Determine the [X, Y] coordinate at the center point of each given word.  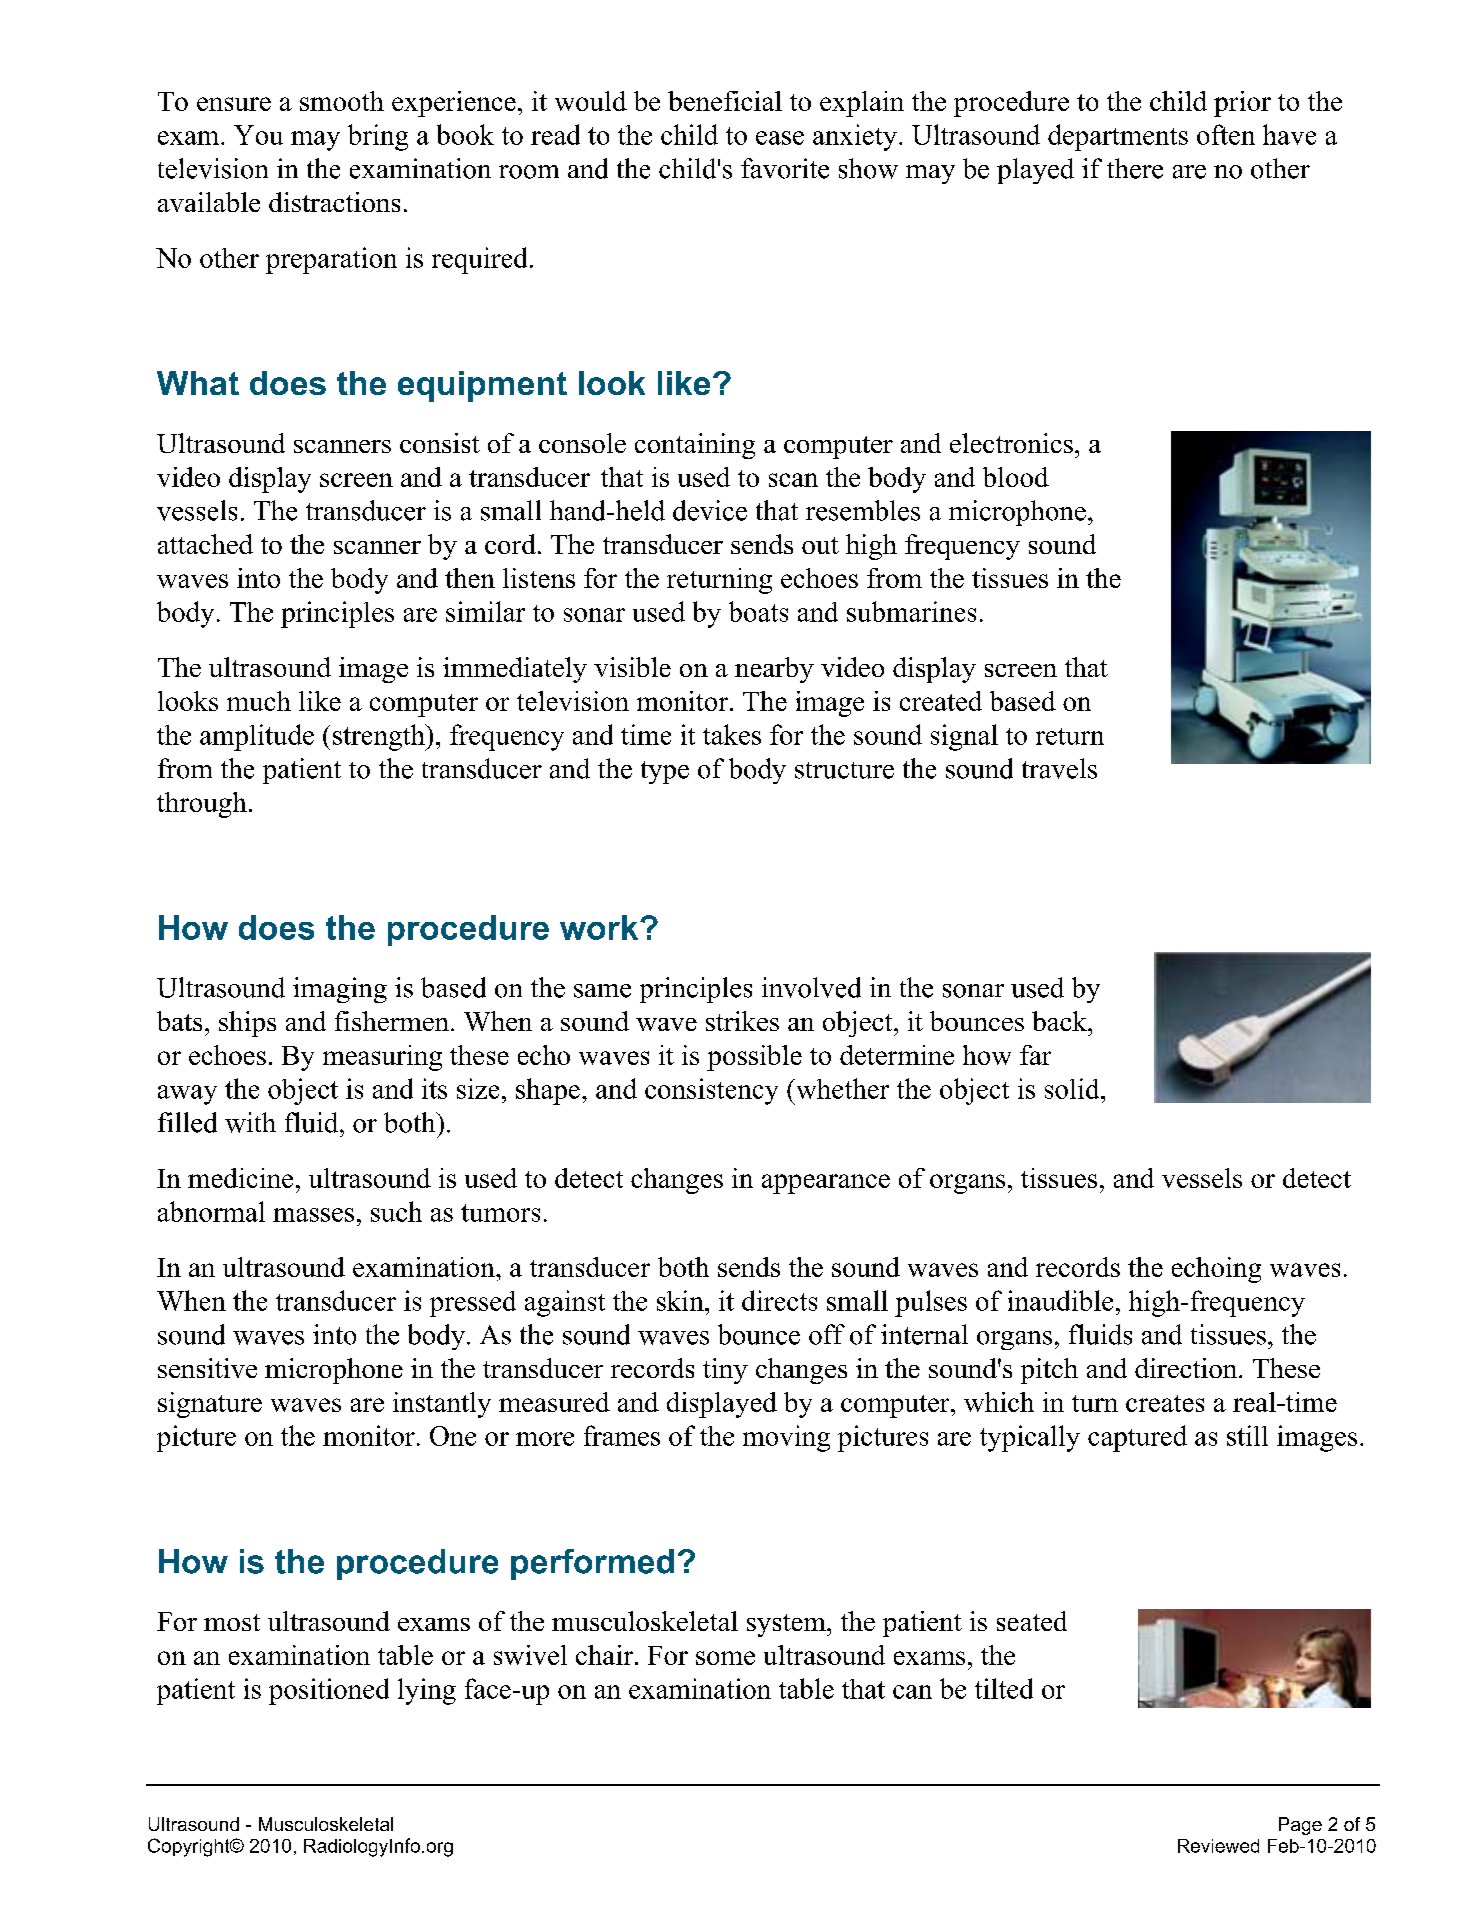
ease [780, 138]
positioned [329, 1691]
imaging [340, 990]
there [1135, 168]
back [1060, 1021]
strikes [742, 1021]
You [258, 135]
